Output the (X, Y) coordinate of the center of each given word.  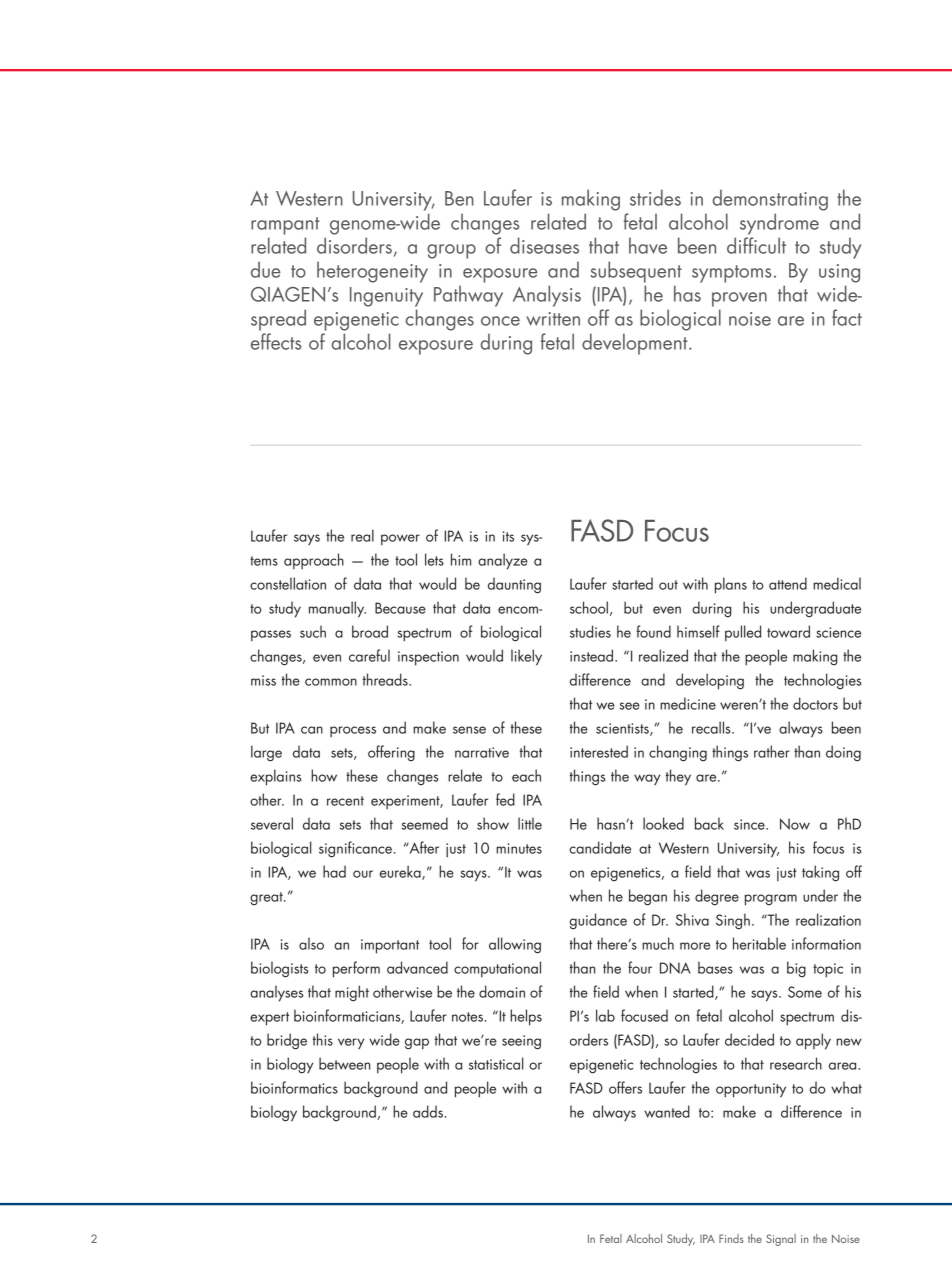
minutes (519, 848)
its (508, 536)
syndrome (779, 224)
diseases (544, 245)
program (771, 900)
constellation (288, 583)
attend (788, 583)
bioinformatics (294, 1087)
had (334, 871)
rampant (285, 226)
